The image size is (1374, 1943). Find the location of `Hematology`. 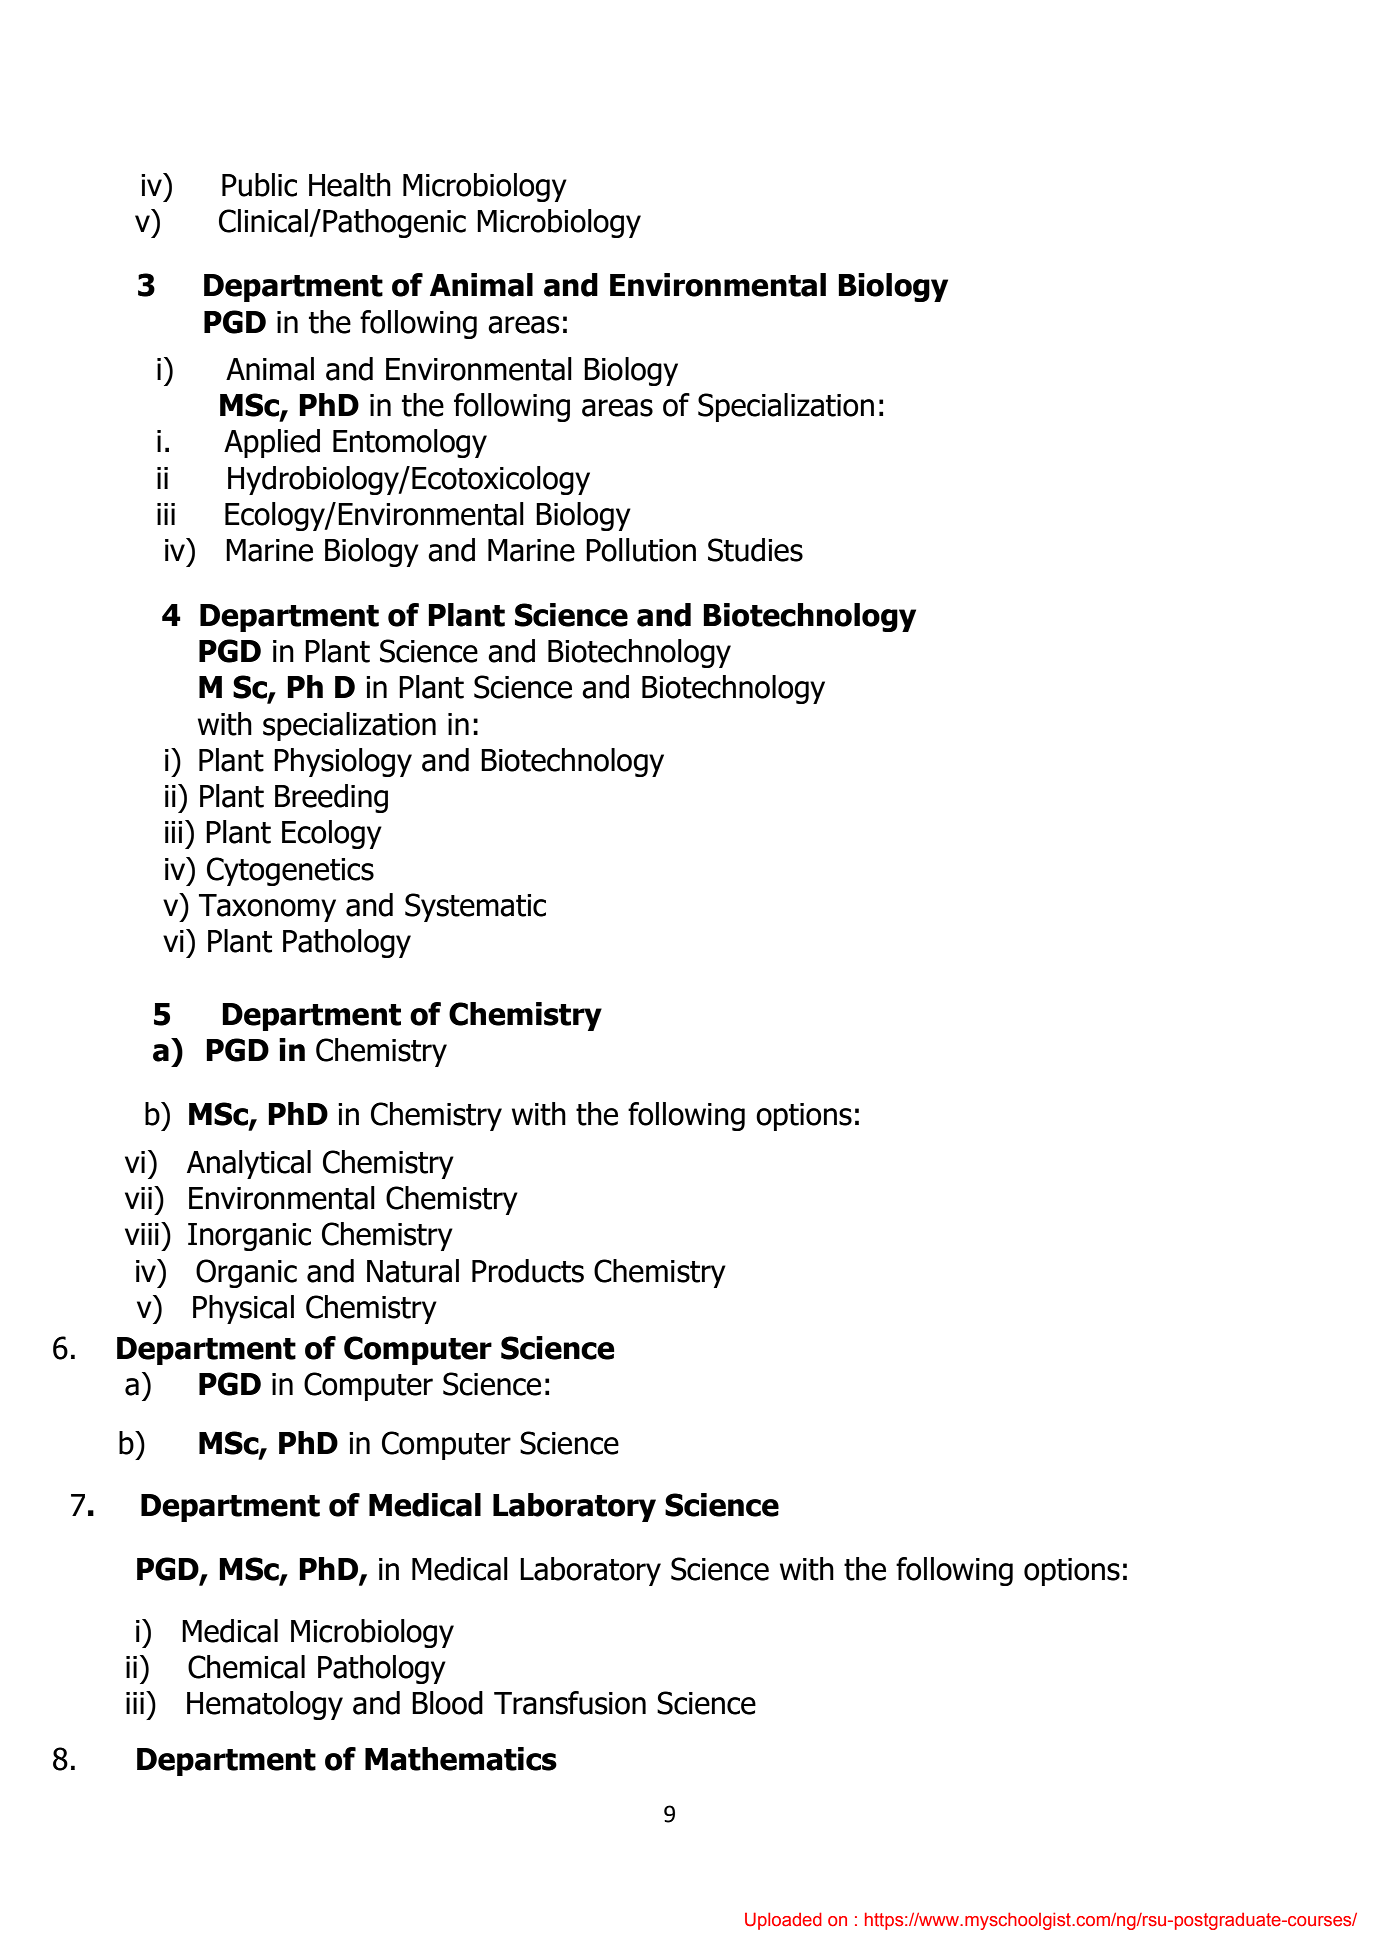

Hematology is located at coordinates (265, 1705).
